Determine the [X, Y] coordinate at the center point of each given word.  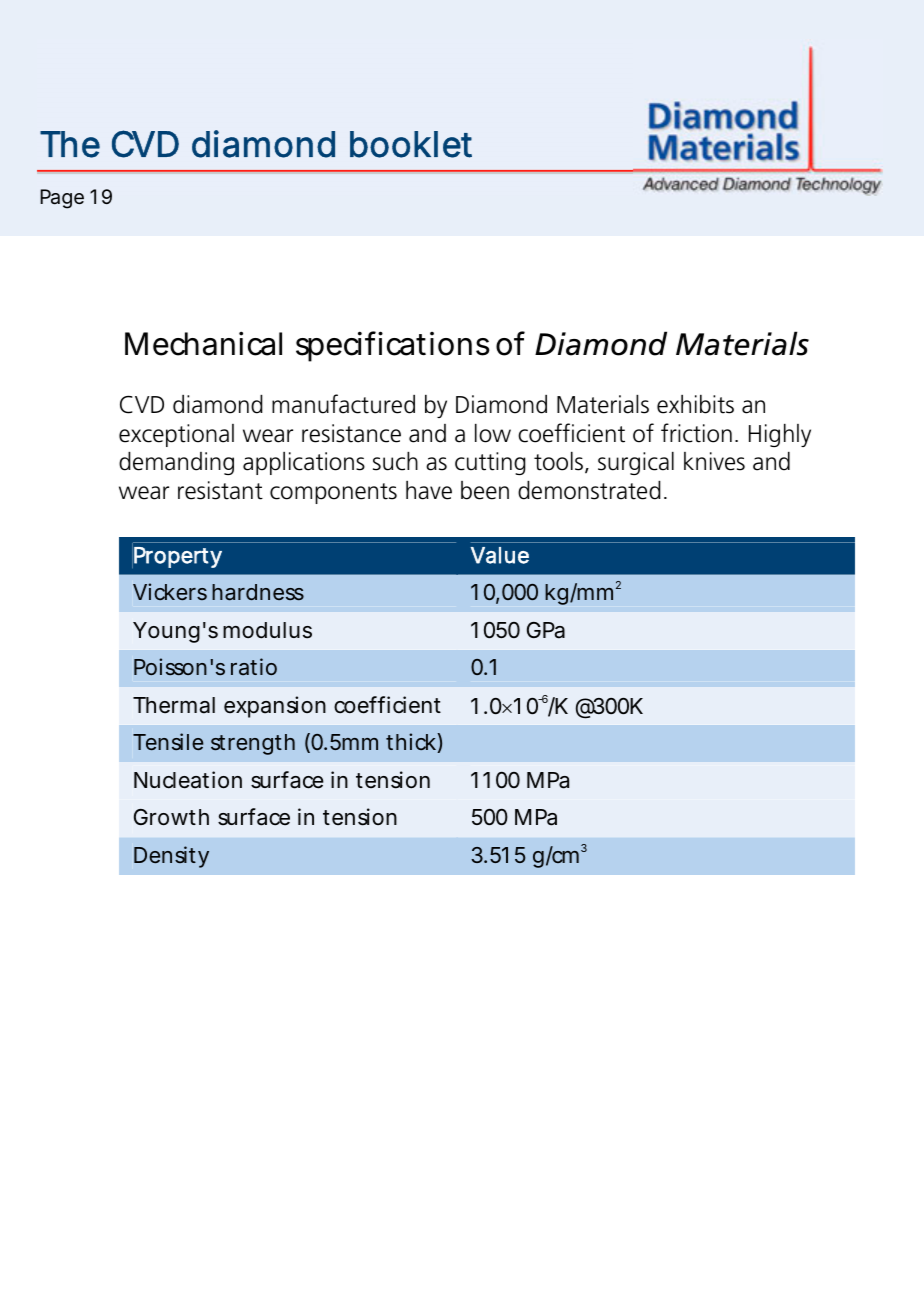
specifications [393, 346]
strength [253, 744]
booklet [411, 144]
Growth [171, 817]
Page [62, 199]
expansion [275, 707]
